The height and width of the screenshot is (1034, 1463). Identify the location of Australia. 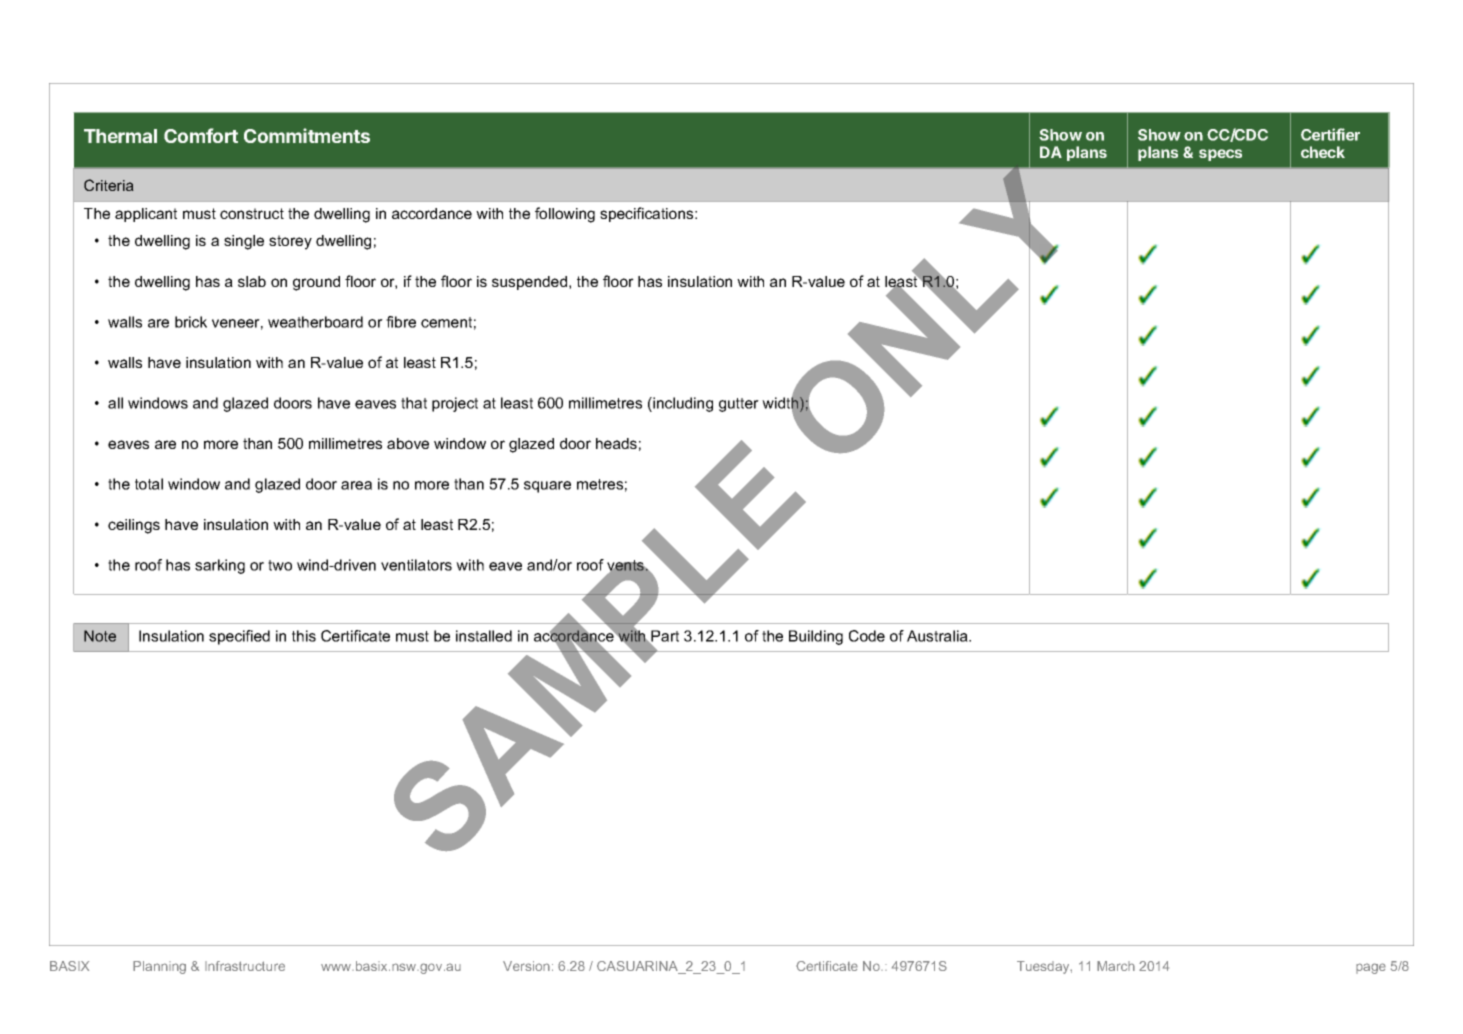
(938, 636).
